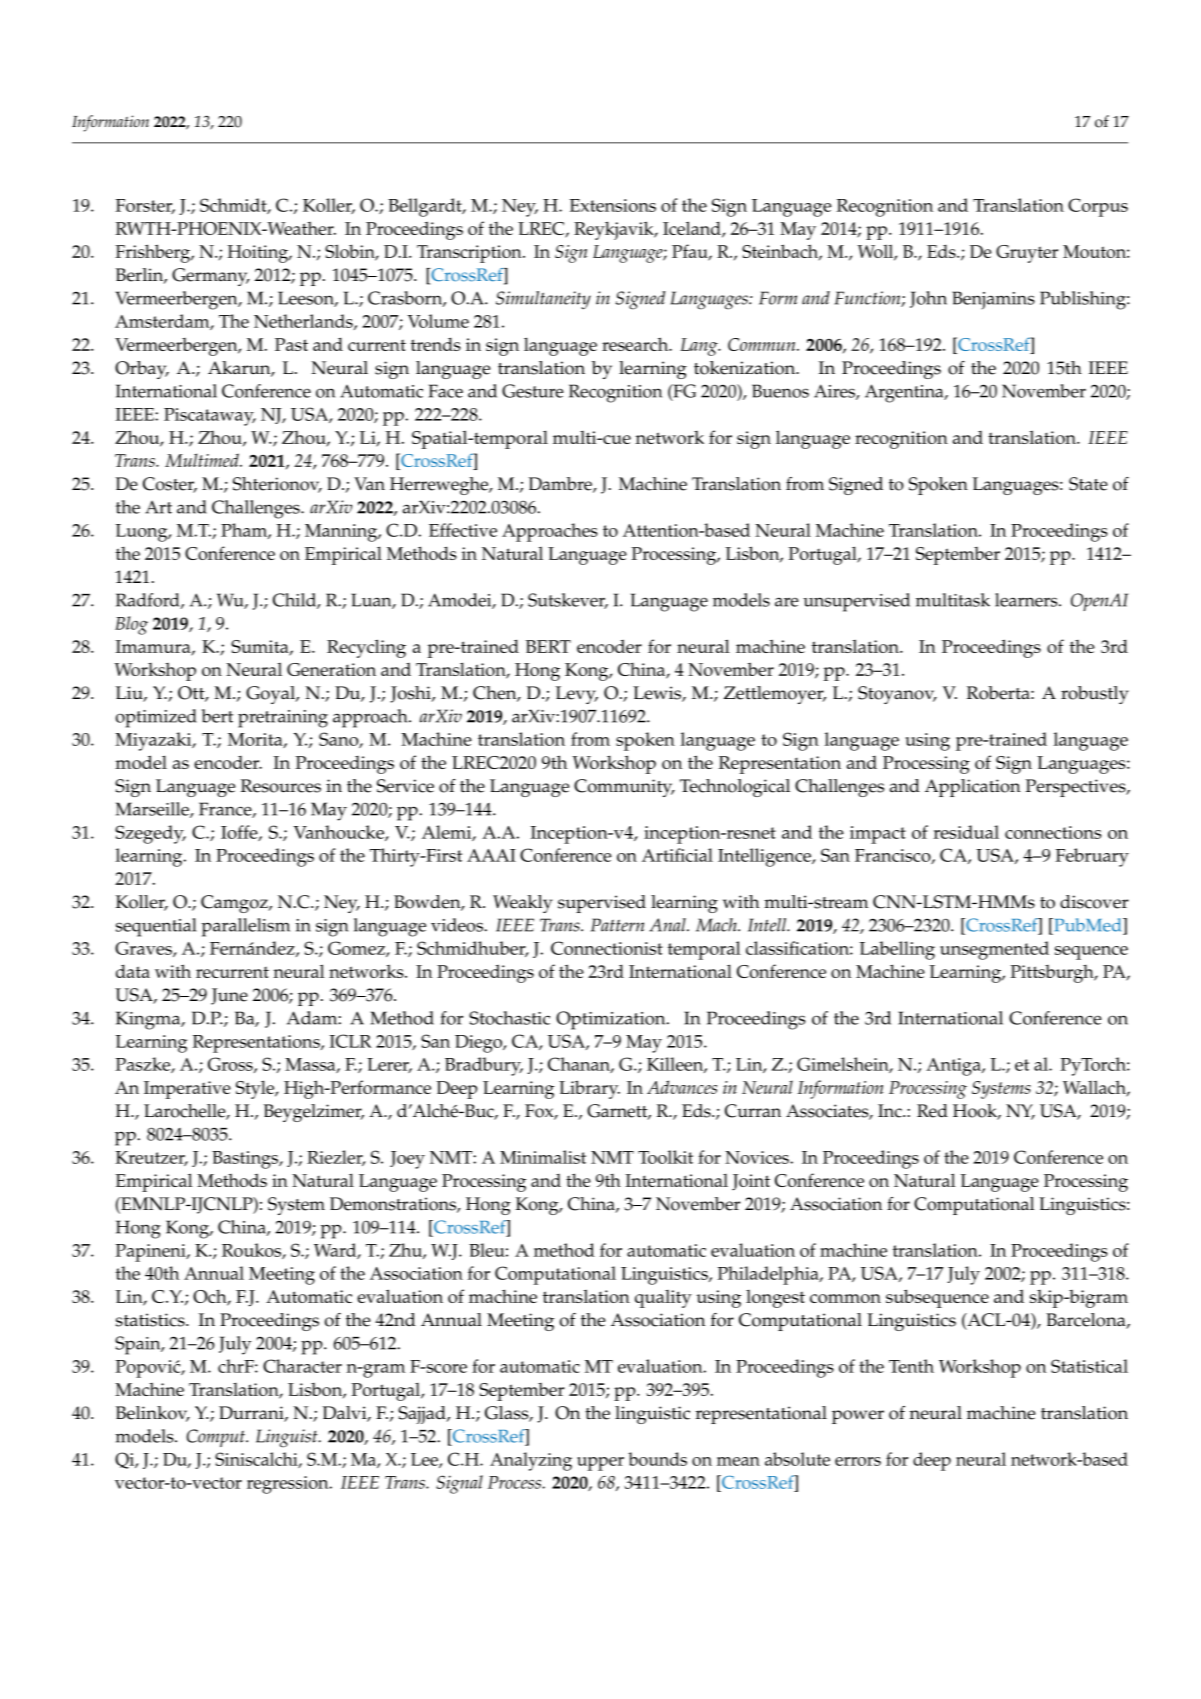 The width and height of the screenshot is (1201, 1699). Describe the element at coordinates (932, 1111) in the screenshot. I see `Red` at that location.
